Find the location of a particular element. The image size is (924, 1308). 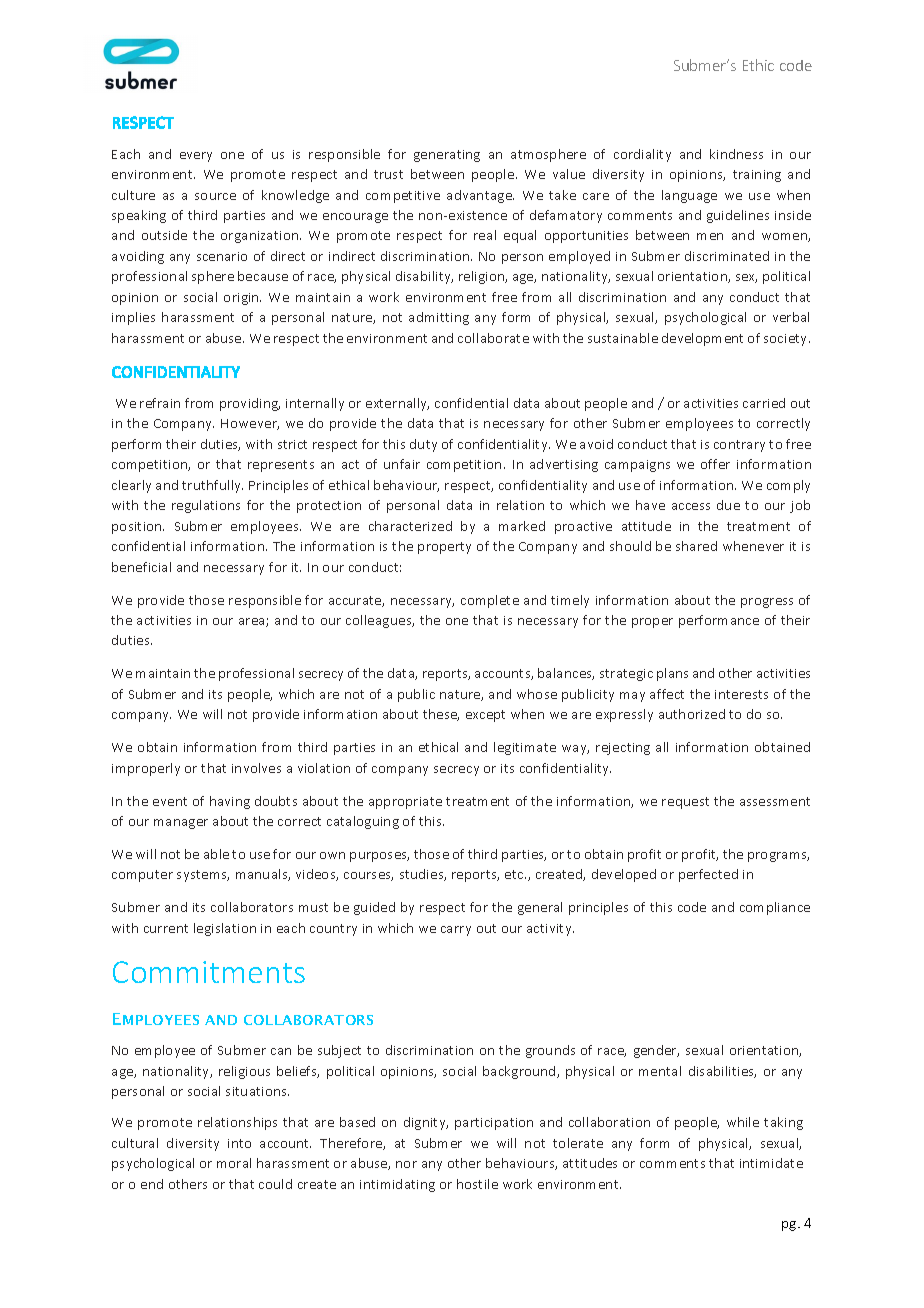

moral is located at coordinates (234, 1163).
